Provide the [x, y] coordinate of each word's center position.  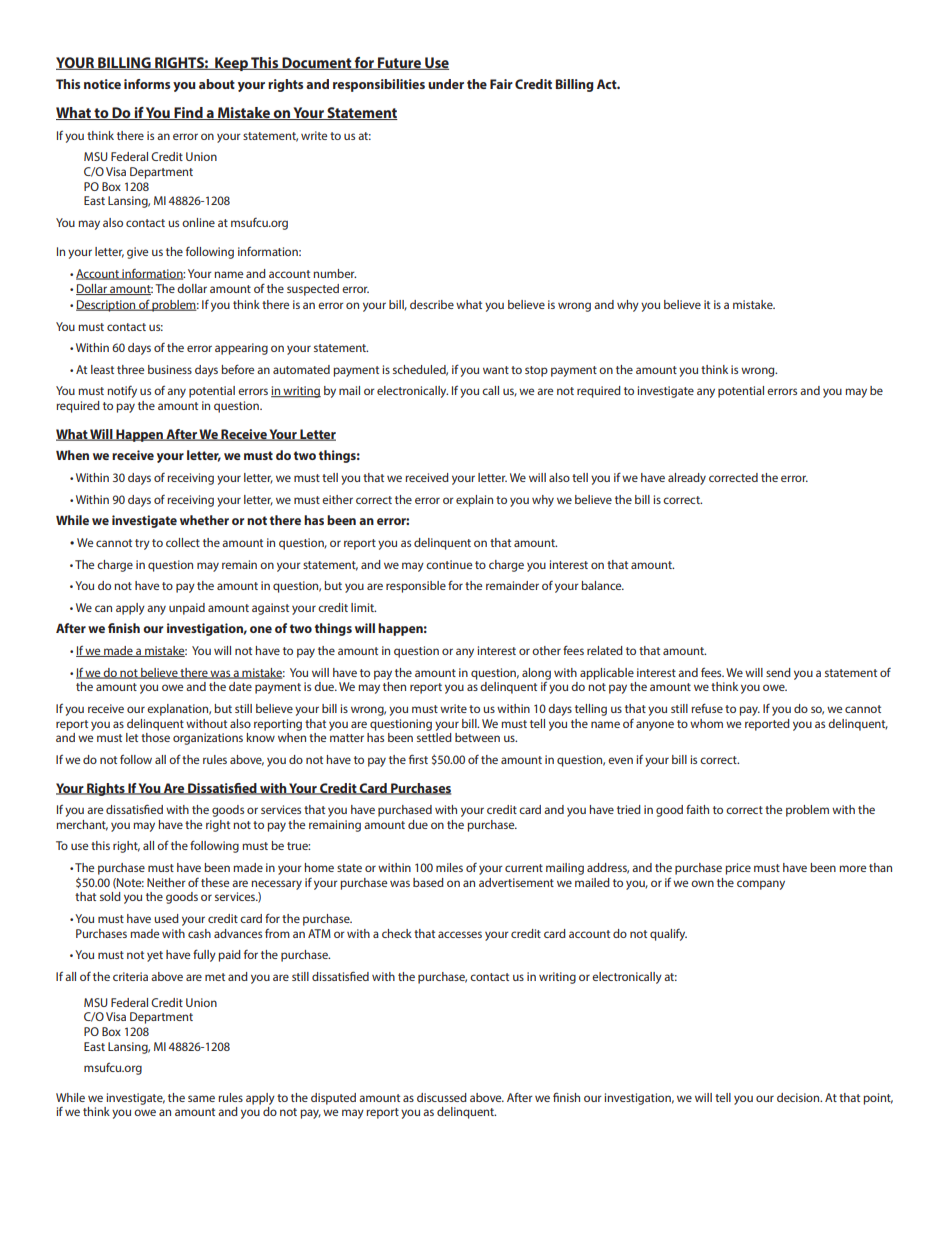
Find [188, 113]
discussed [442, 1097]
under [446, 84]
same [201, 1098]
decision [799, 1097]
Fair [501, 84]
